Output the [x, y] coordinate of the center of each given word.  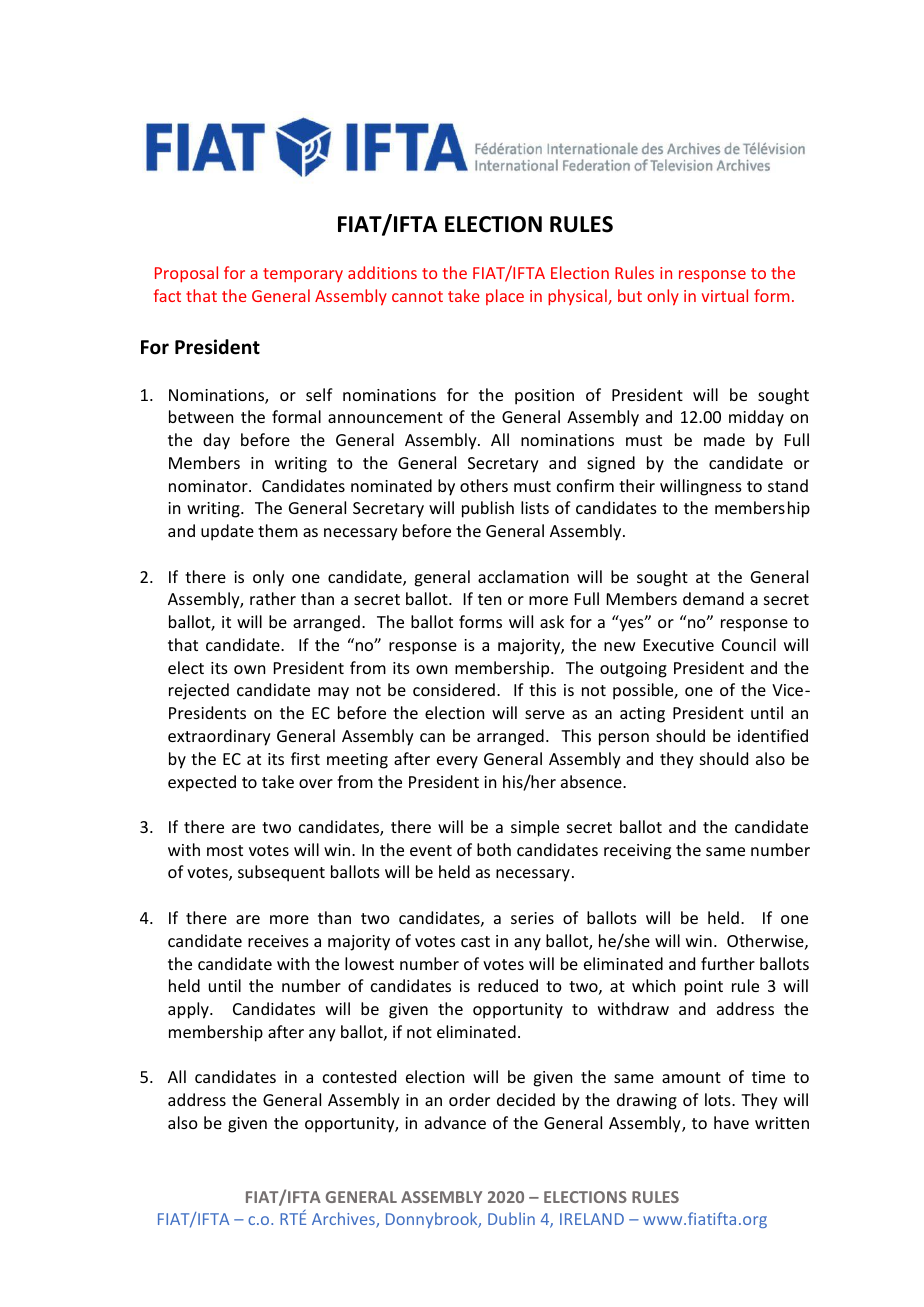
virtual [725, 295]
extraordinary [219, 737]
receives [278, 941]
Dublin [511, 1218]
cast [475, 941]
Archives [344, 1220]
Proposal [186, 274]
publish [488, 509]
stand [788, 485]
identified [773, 735]
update [227, 532]
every [457, 762]
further [728, 963]
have [731, 1122]
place [505, 297]
